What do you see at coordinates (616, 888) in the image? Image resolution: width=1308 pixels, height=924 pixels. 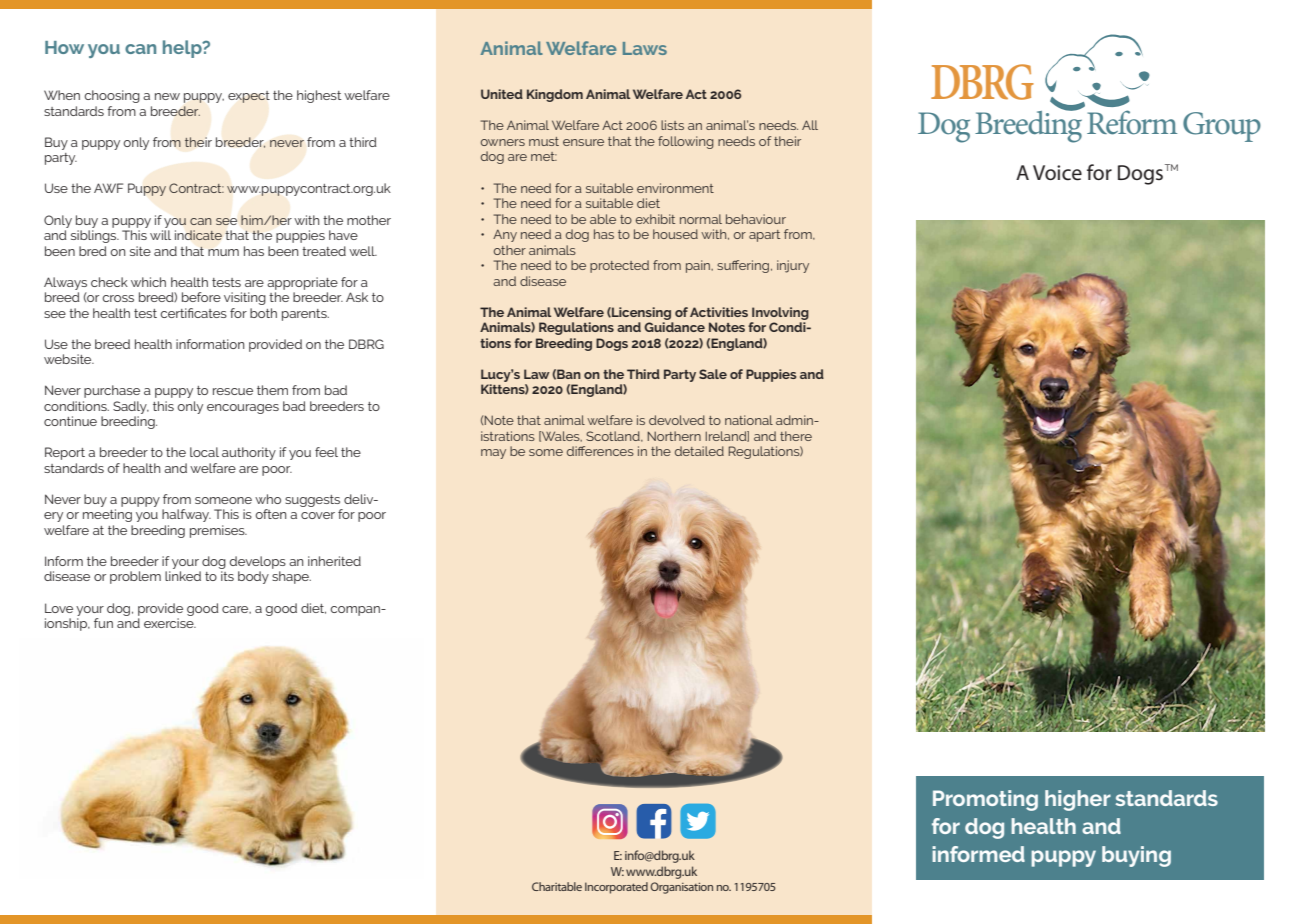 I see `Incorporated` at bounding box center [616, 888].
